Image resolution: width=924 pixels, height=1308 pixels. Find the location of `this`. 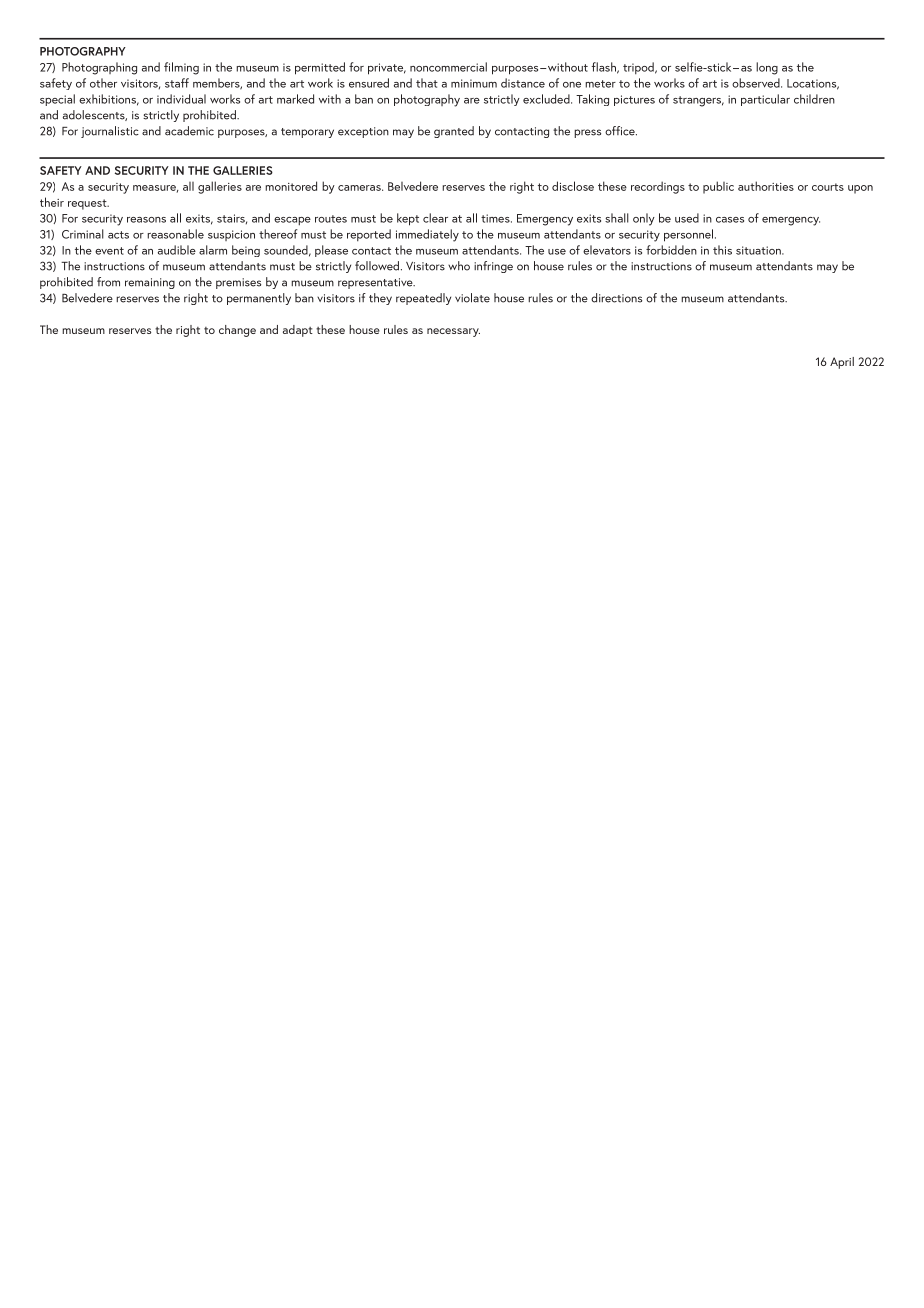

this is located at coordinates (722, 250).
